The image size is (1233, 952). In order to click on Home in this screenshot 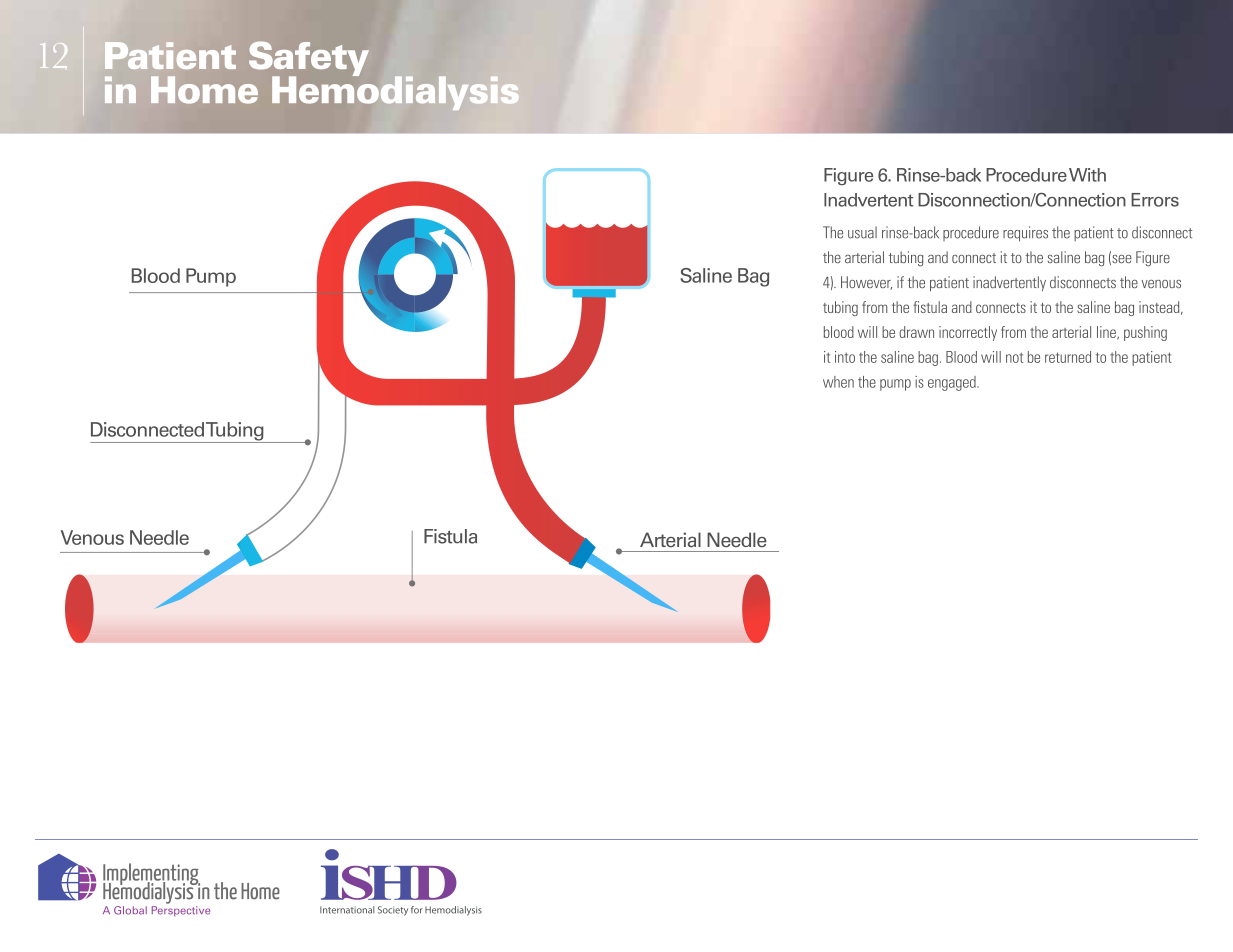, I will do `click(204, 90)`.
